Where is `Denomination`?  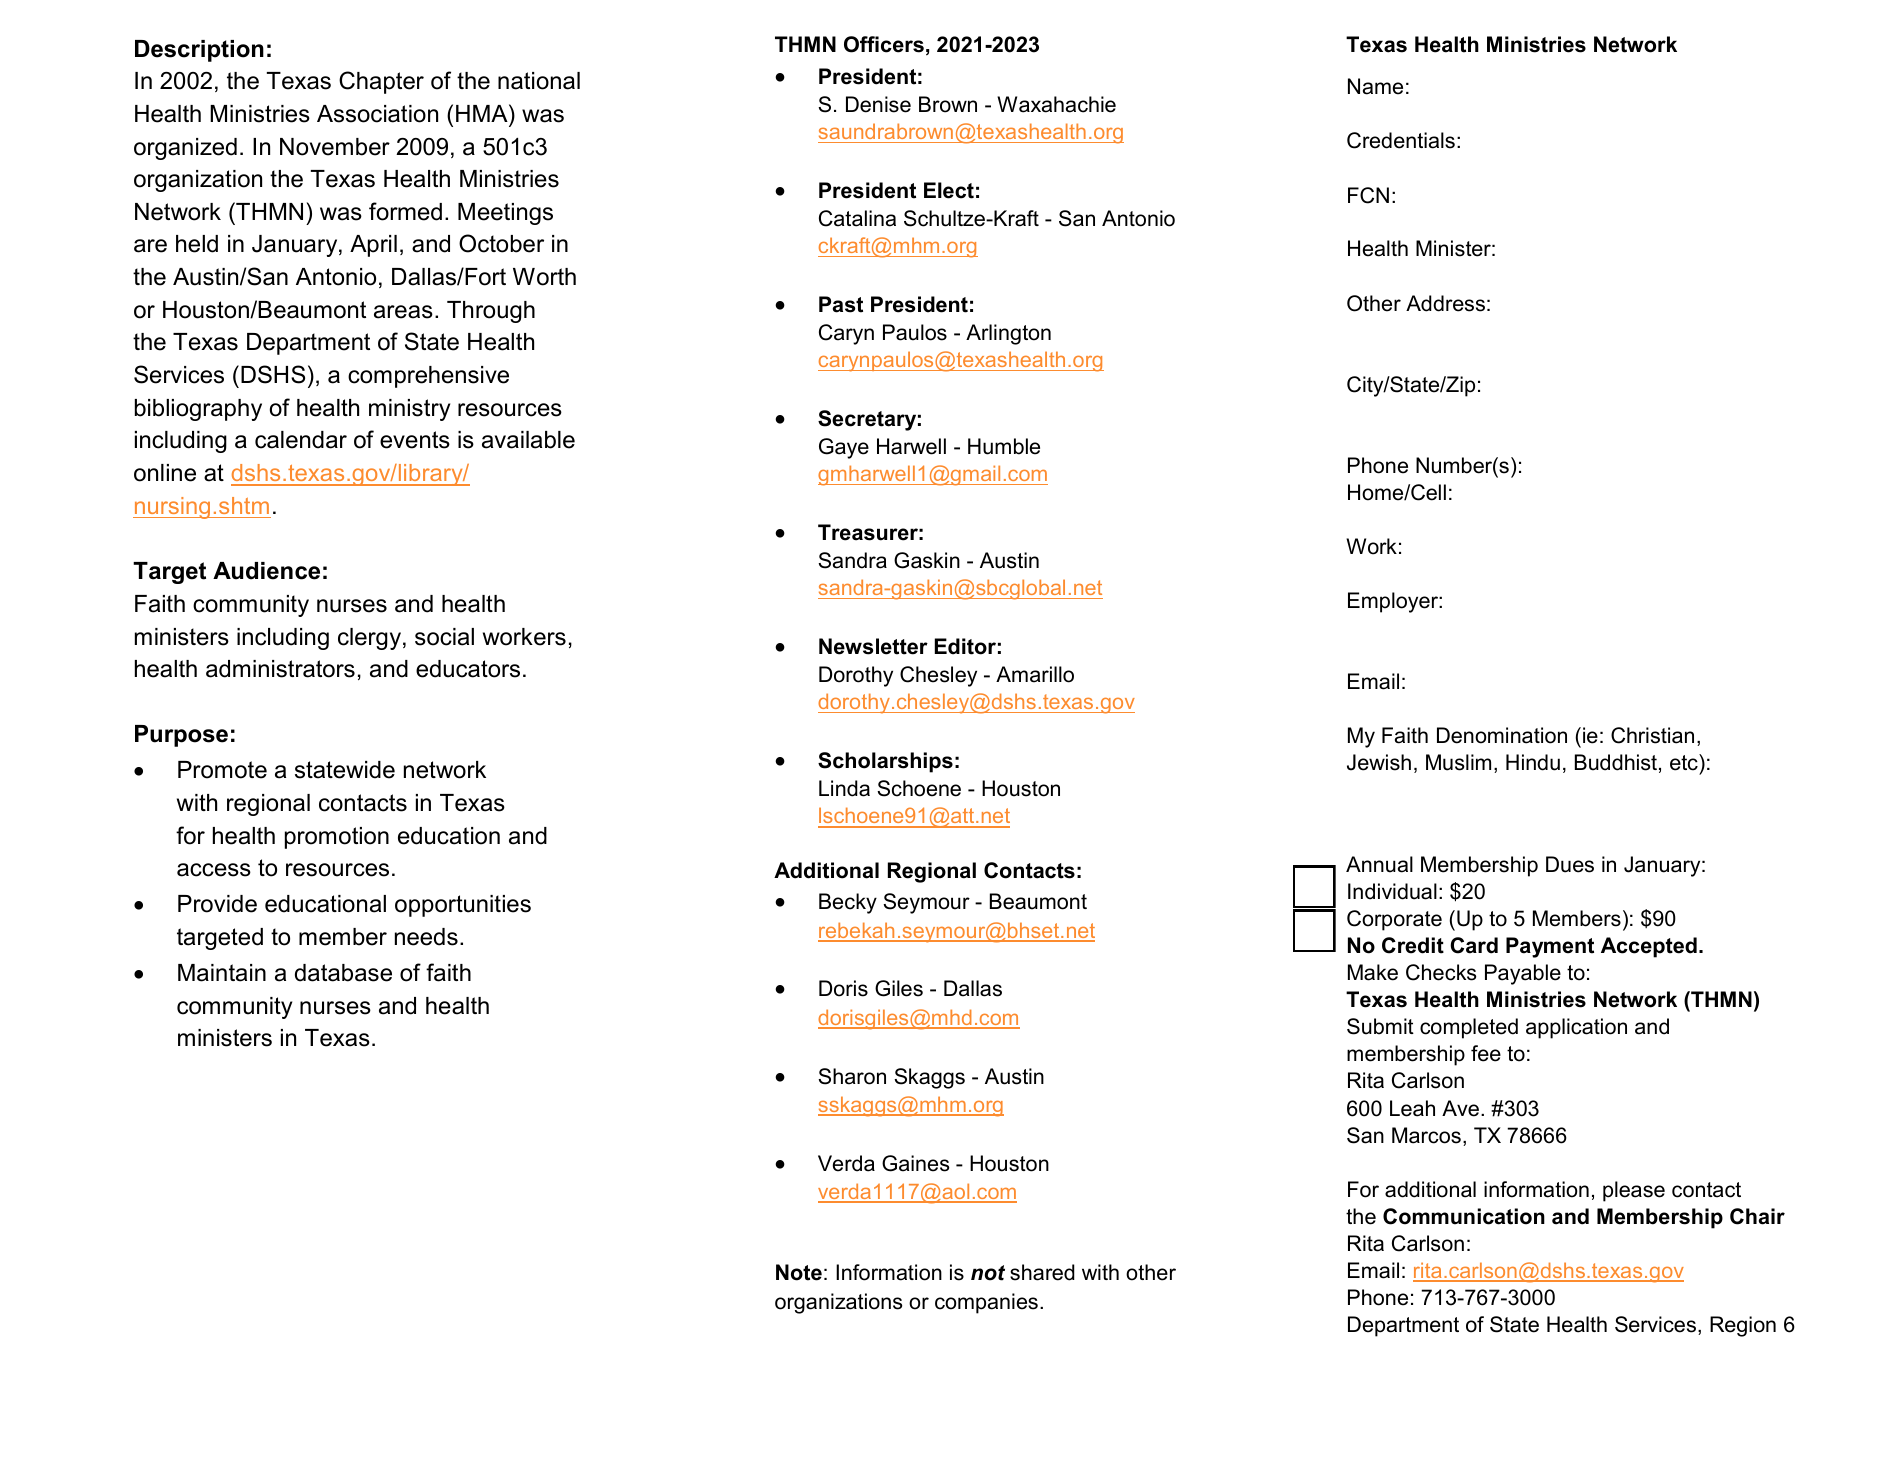 Denomination is located at coordinates (1502, 735).
